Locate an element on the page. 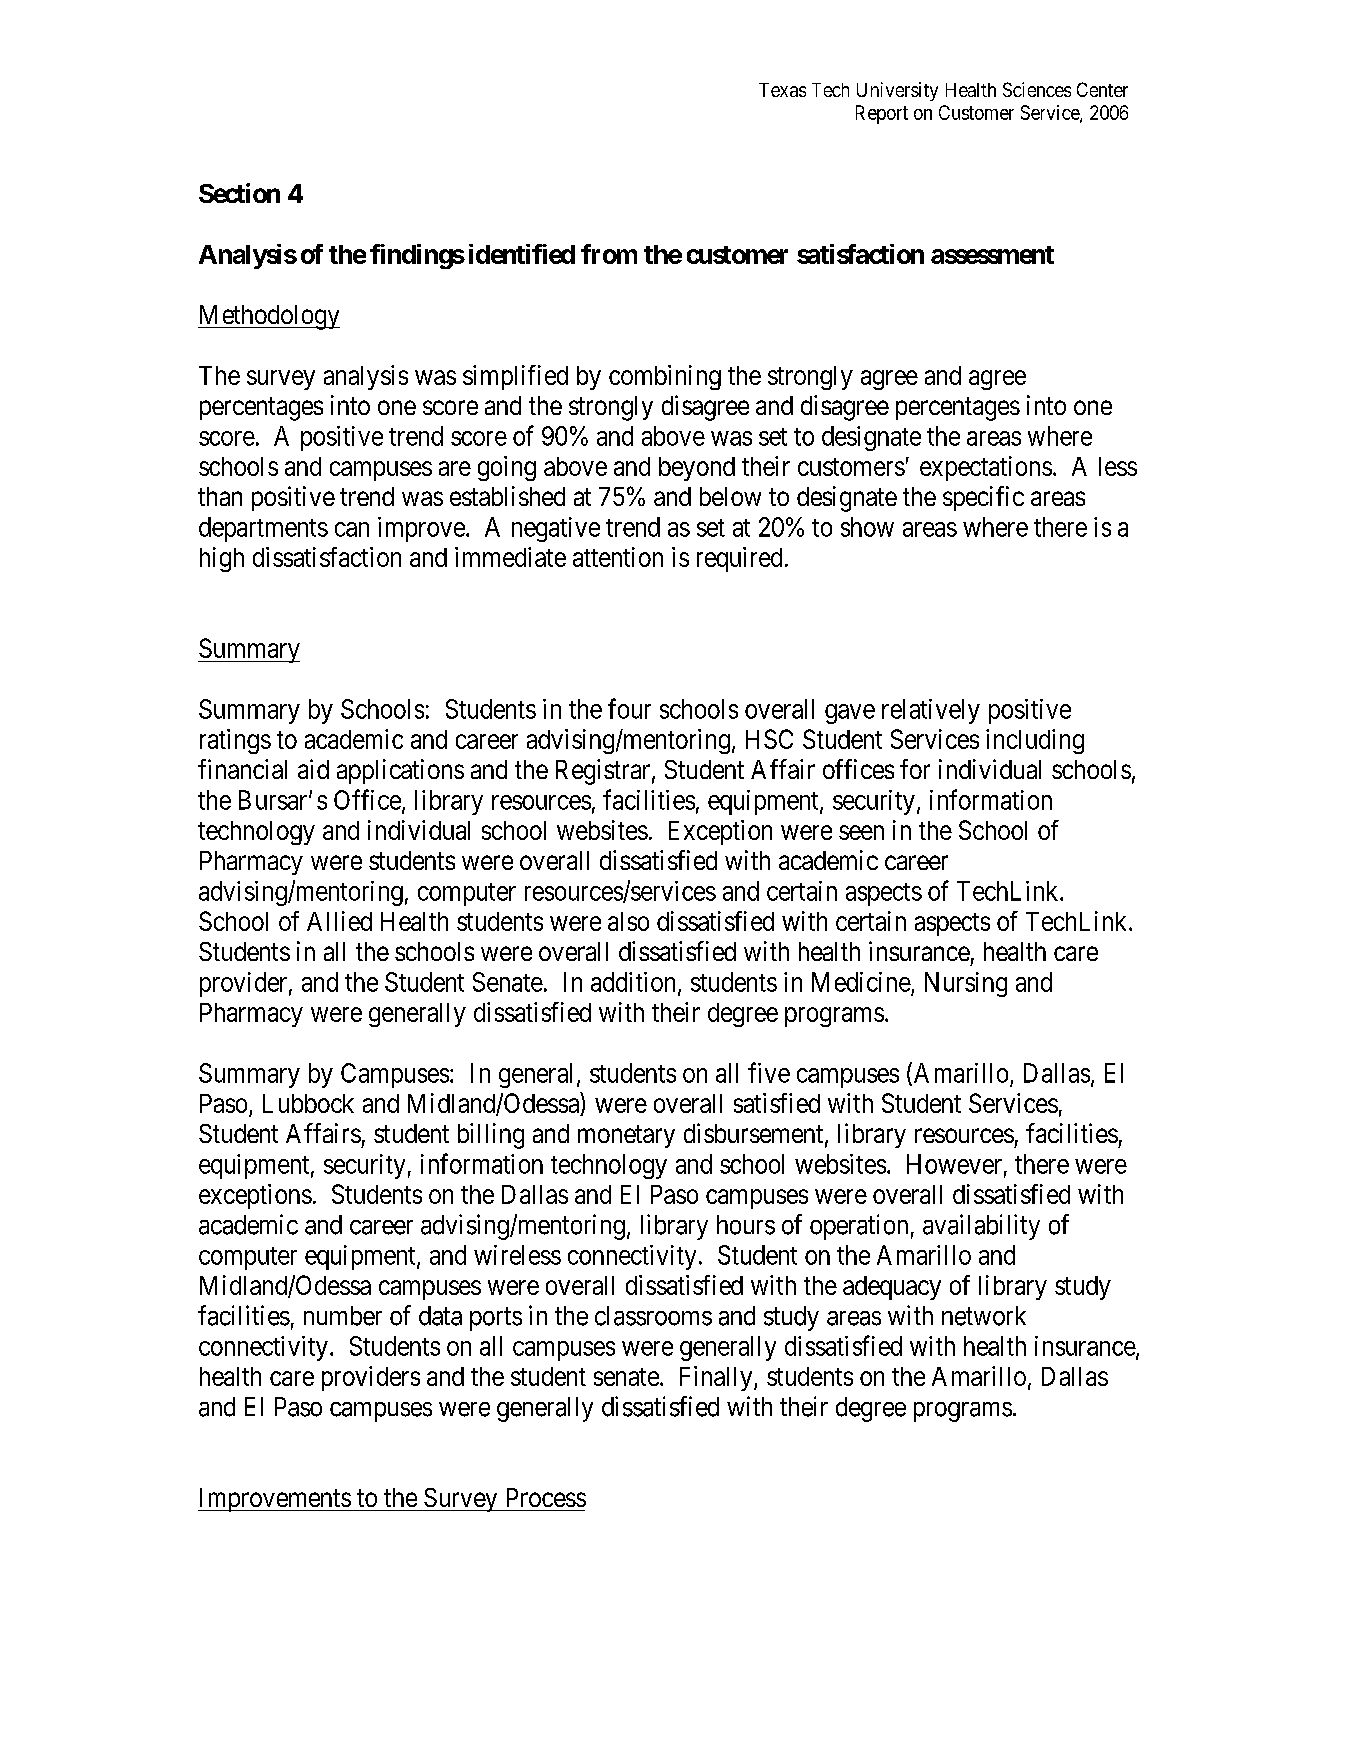 The width and height of the page is (1346, 1741). number is located at coordinates (343, 1316).
